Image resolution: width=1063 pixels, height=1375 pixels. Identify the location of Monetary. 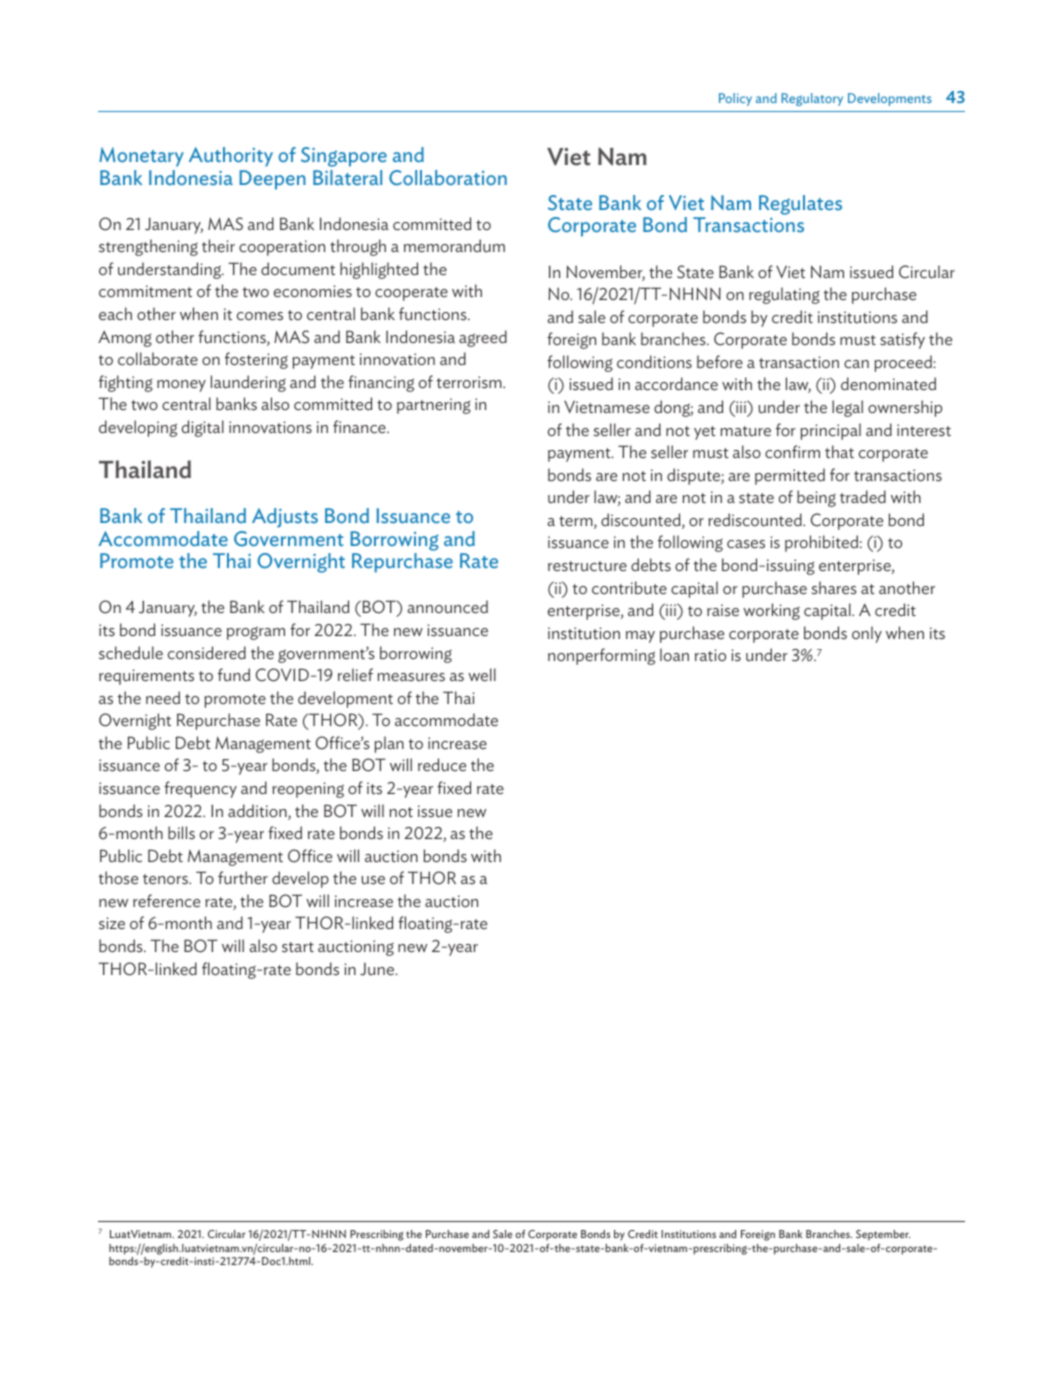
(141, 157).
